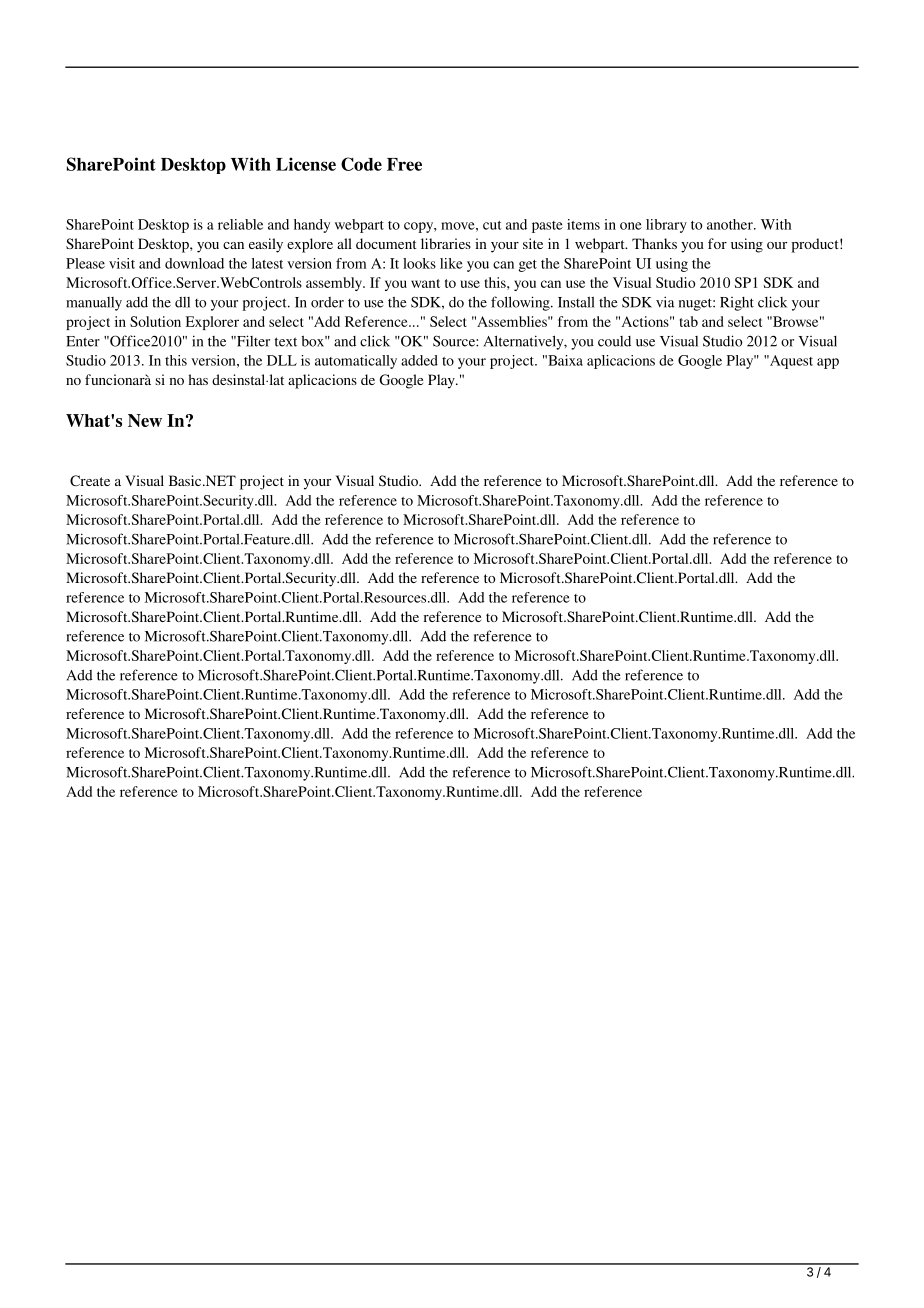 This screenshot has height=1308, width=924. I want to click on Install, so click(576, 302).
